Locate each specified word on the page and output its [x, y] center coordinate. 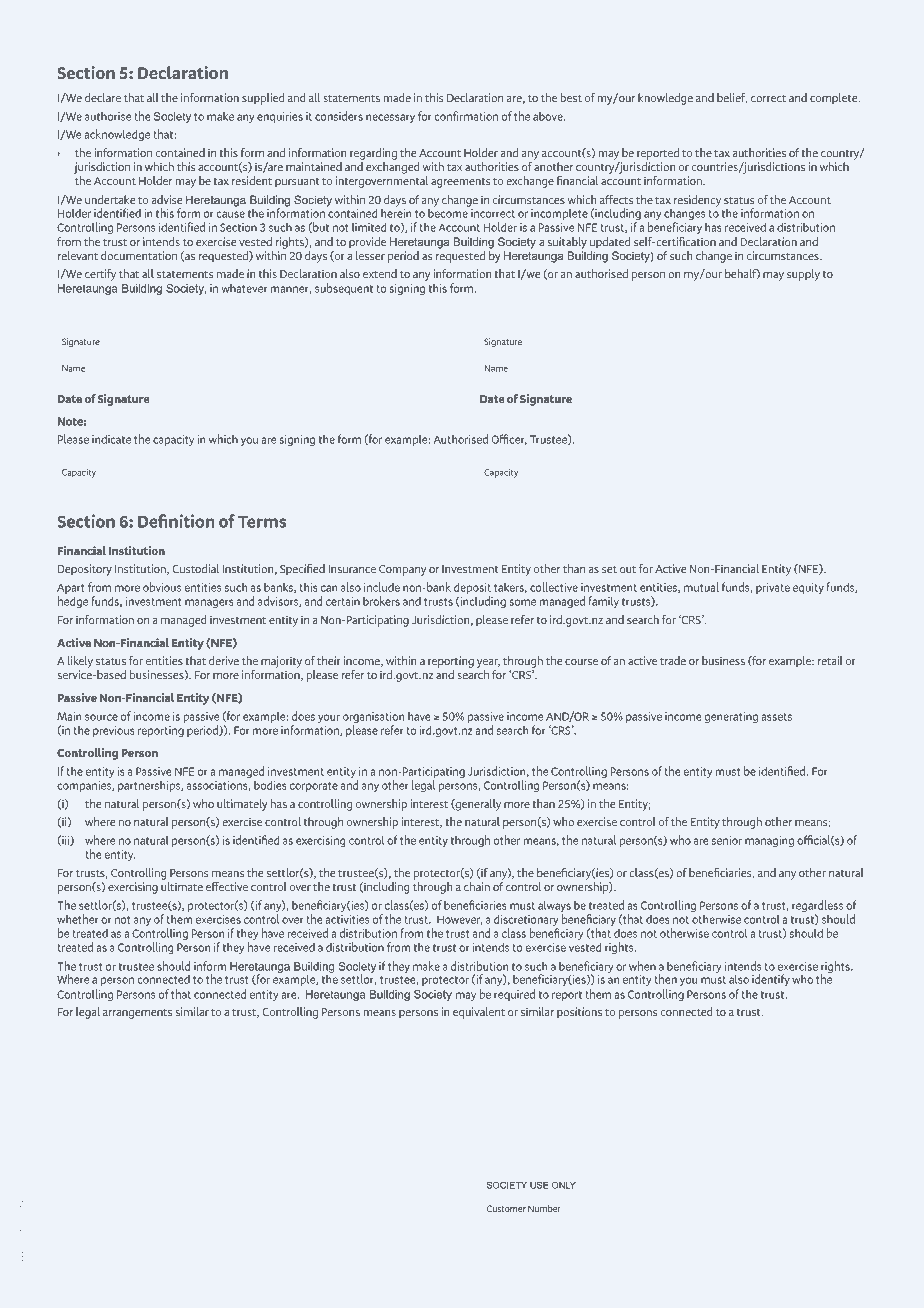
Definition [176, 521]
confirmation [466, 116]
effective [227, 886]
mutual [701, 587]
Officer [509, 439]
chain [477, 886]
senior [727, 840]
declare [103, 97]
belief [732, 98]
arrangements [137, 1014]
